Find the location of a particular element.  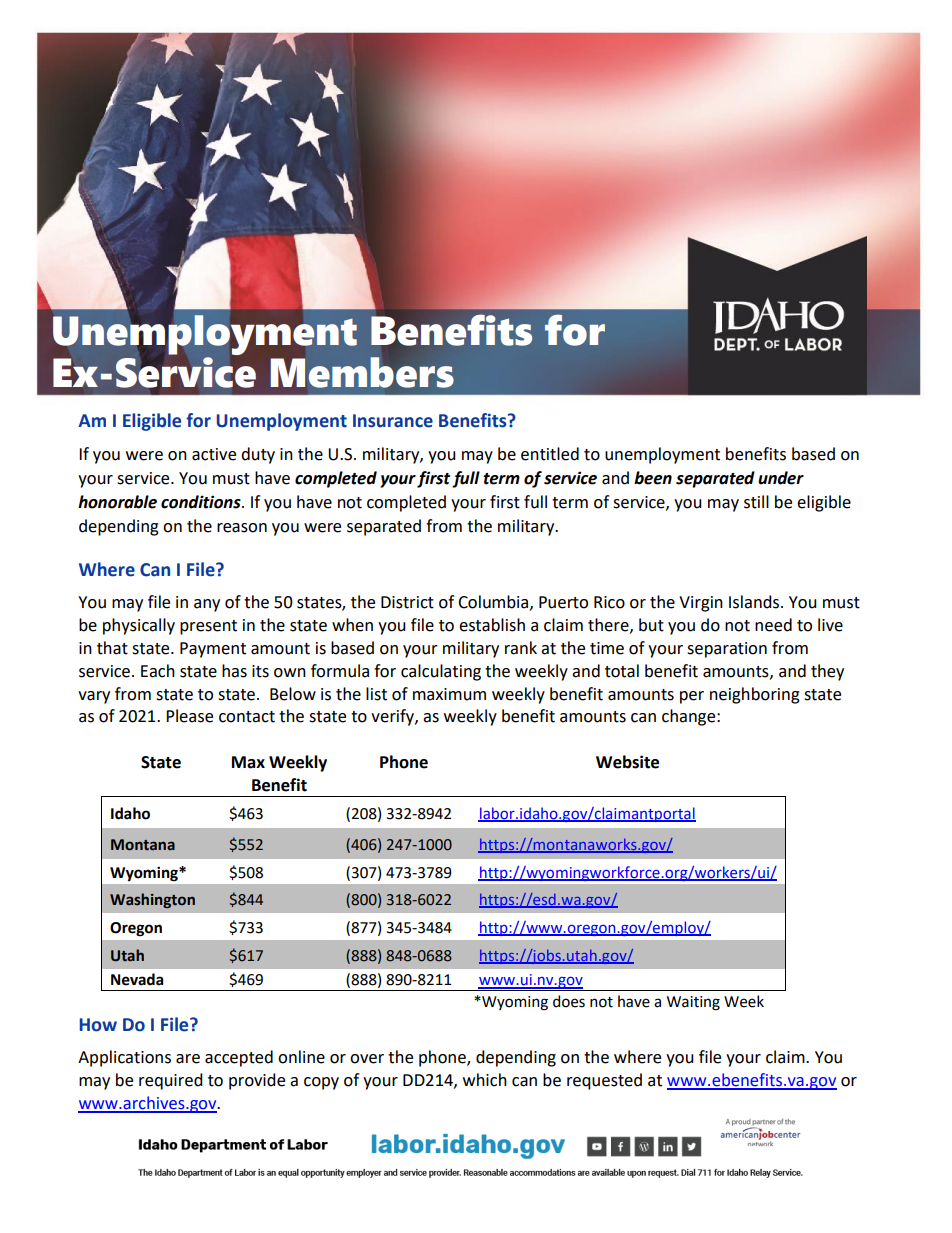

maximum is located at coordinates (449, 694).
